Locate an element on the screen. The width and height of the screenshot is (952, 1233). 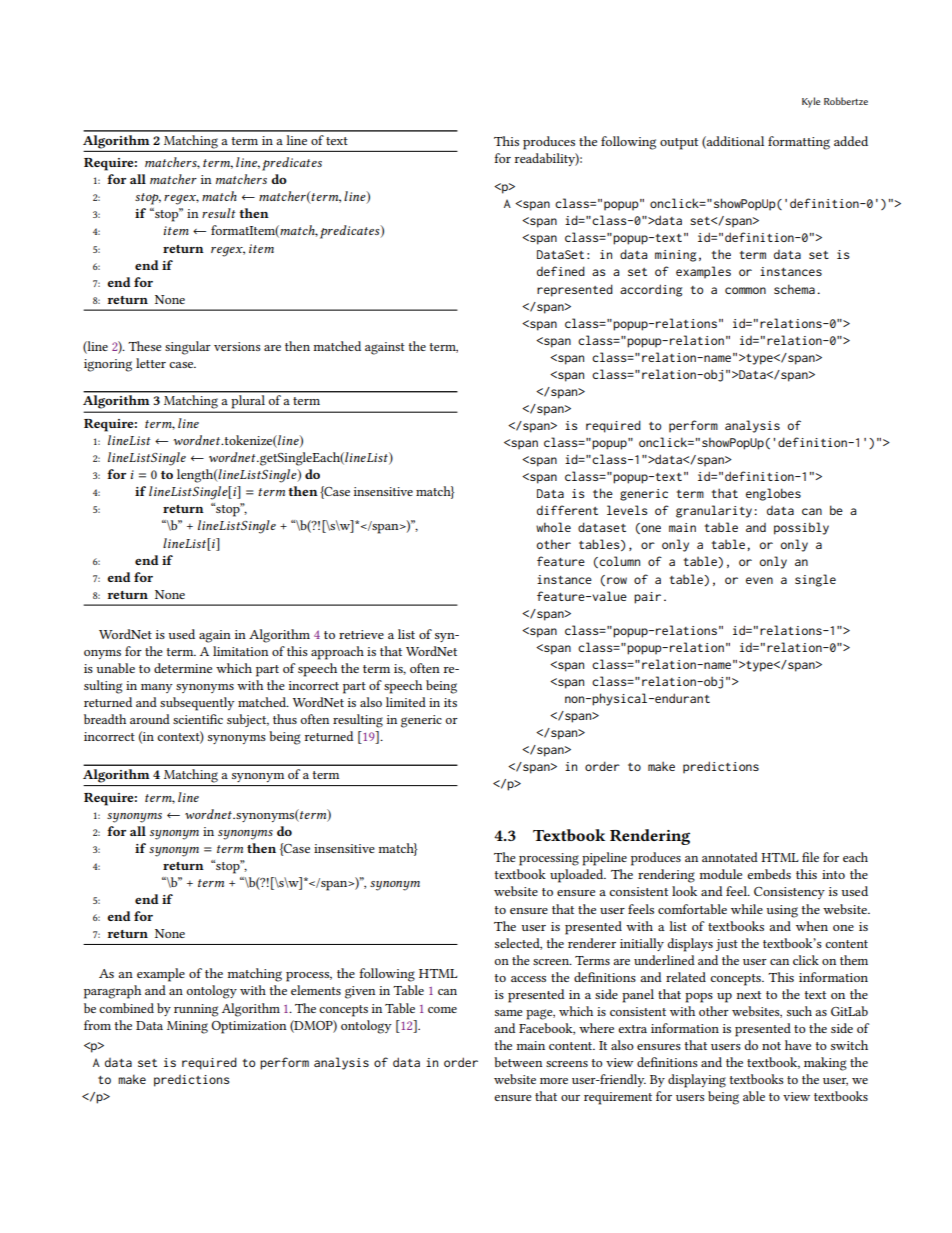
formatting is located at coordinates (799, 143).
